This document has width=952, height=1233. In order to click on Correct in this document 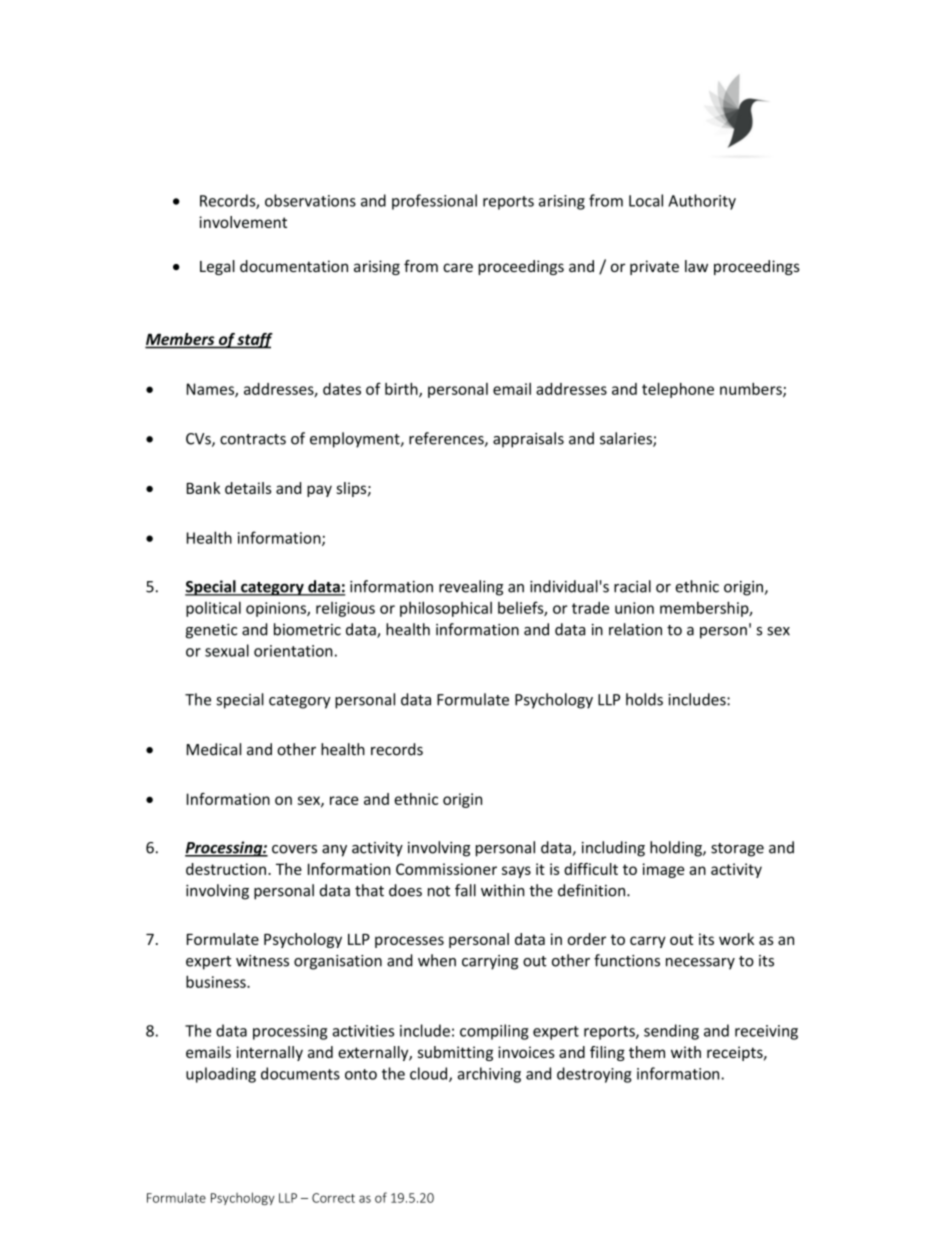, I will do `click(333, 1198)`.
